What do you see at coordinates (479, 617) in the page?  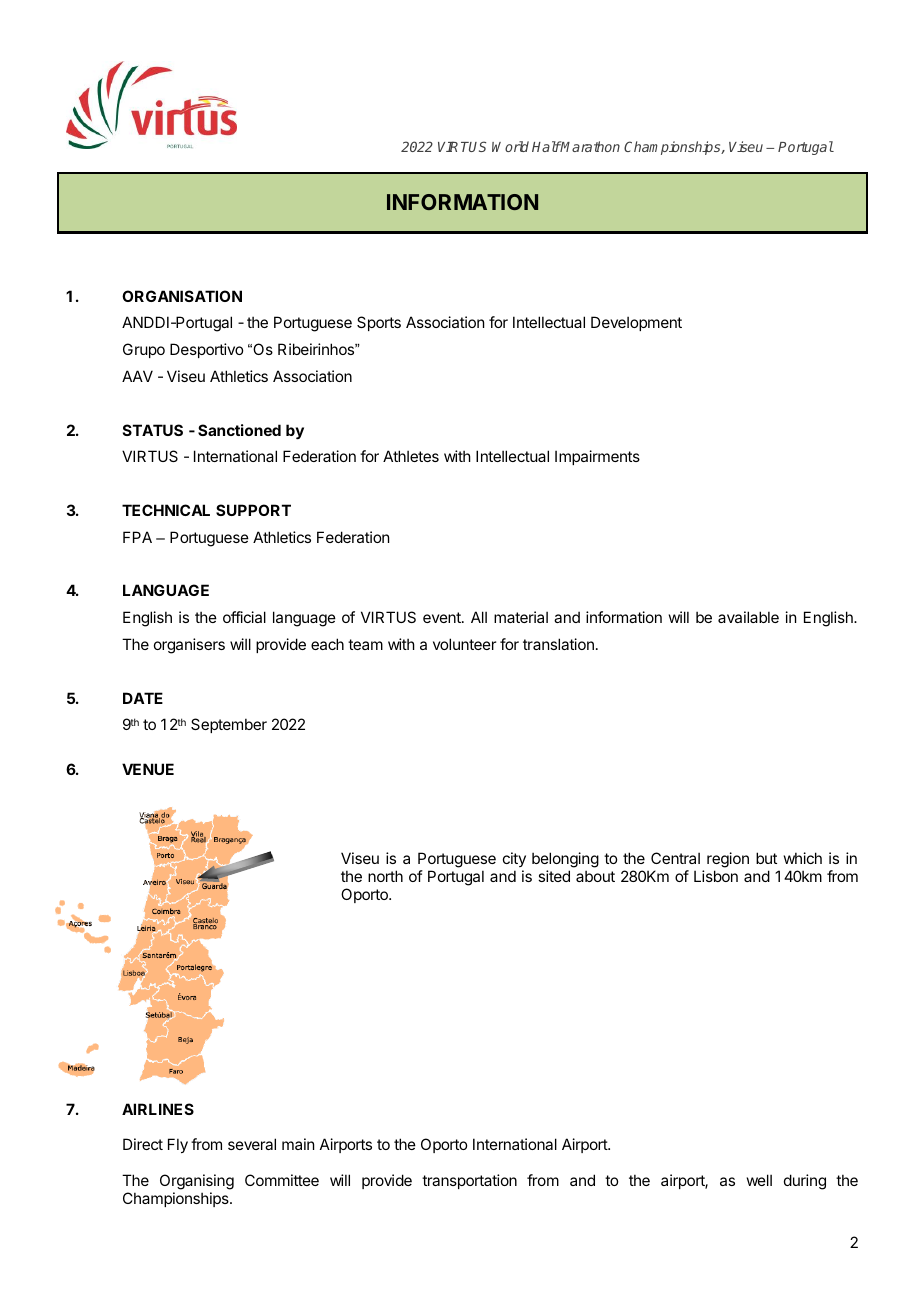 I see `All` at bounding box center [479, 617].
